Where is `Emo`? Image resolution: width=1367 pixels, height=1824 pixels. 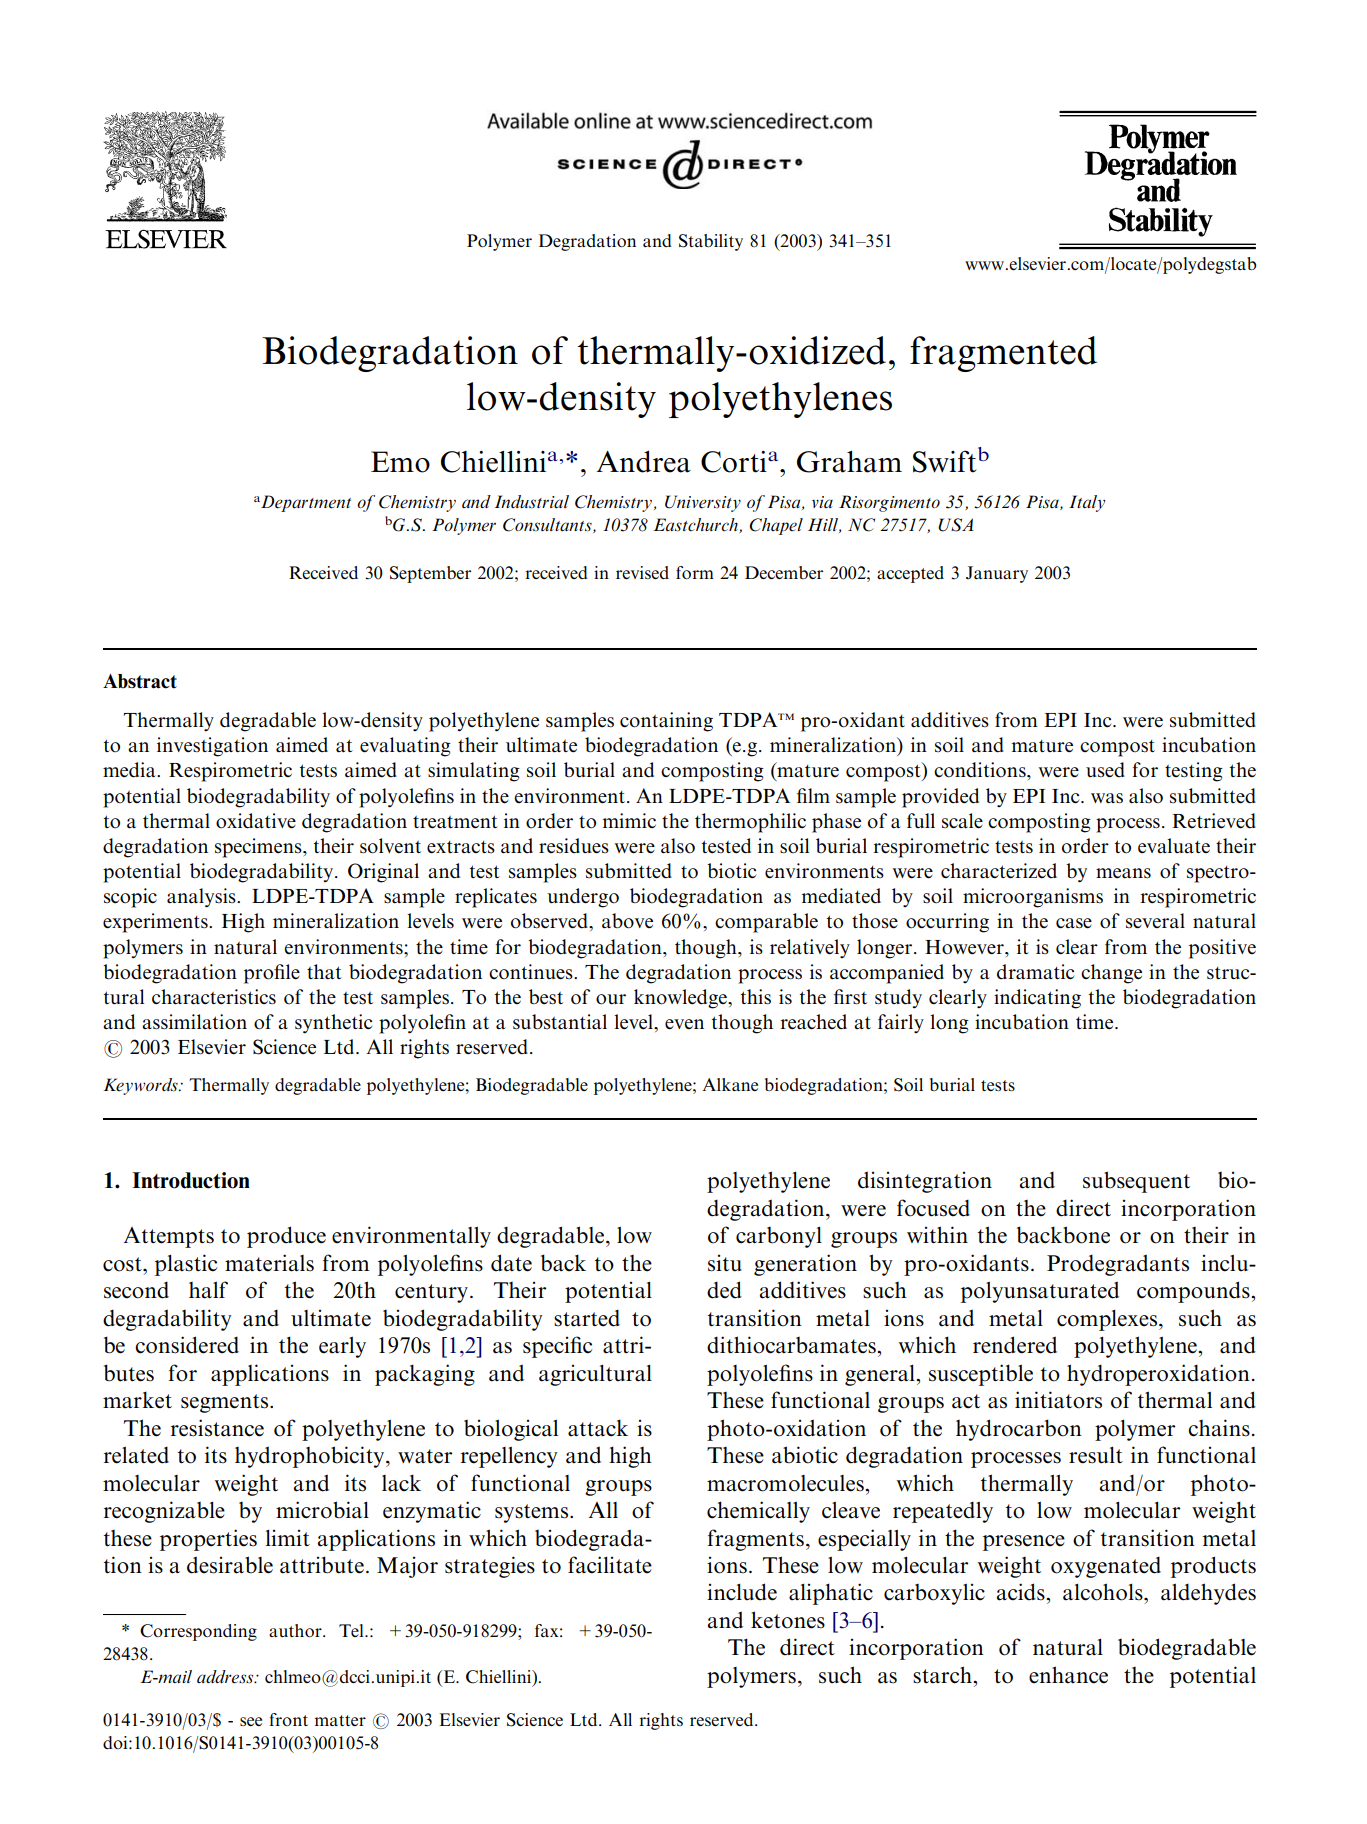 Emo is located at coordinates (400, 462).
